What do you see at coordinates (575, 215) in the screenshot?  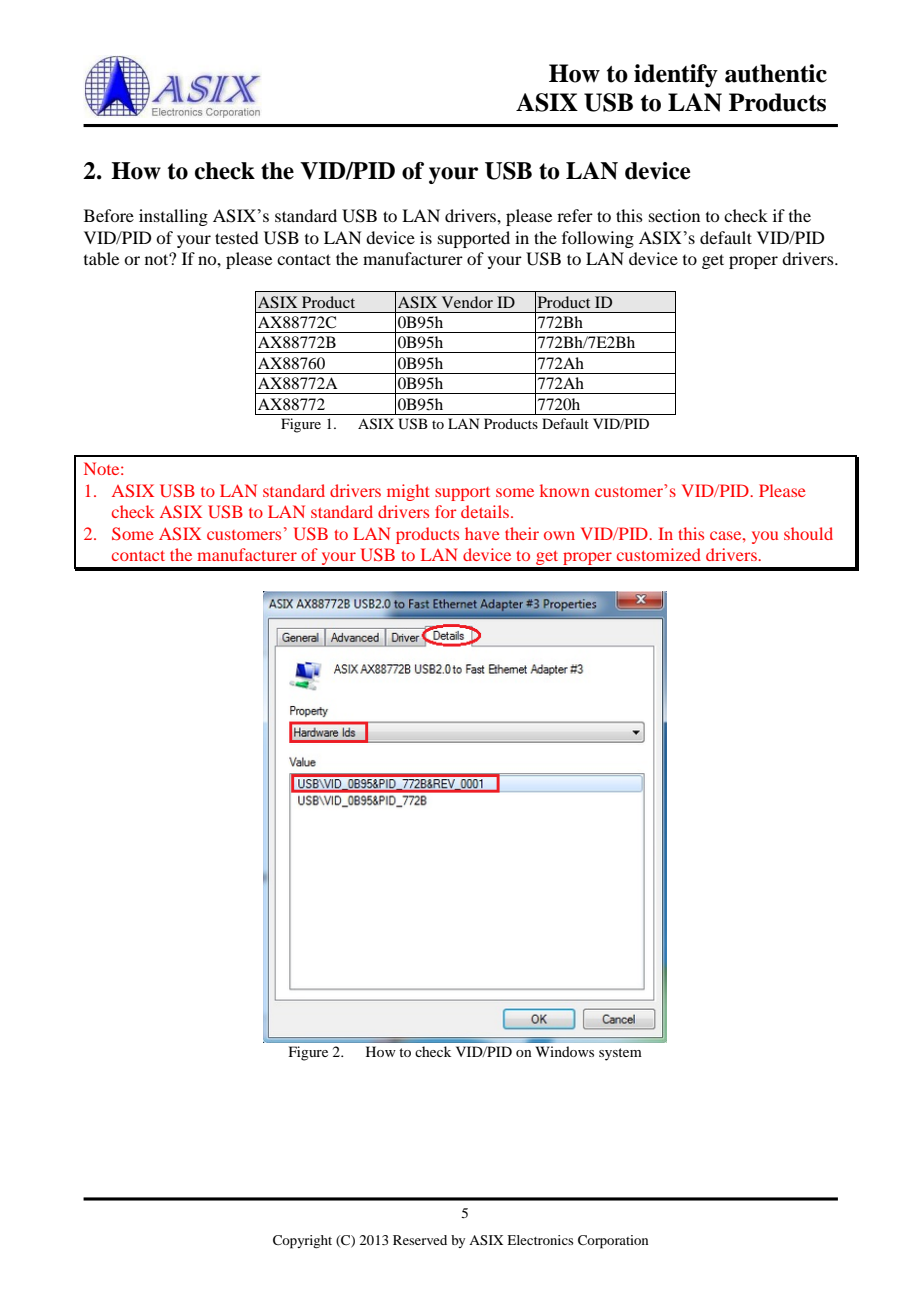 I see `refer` at bounding box center [575, 215].
